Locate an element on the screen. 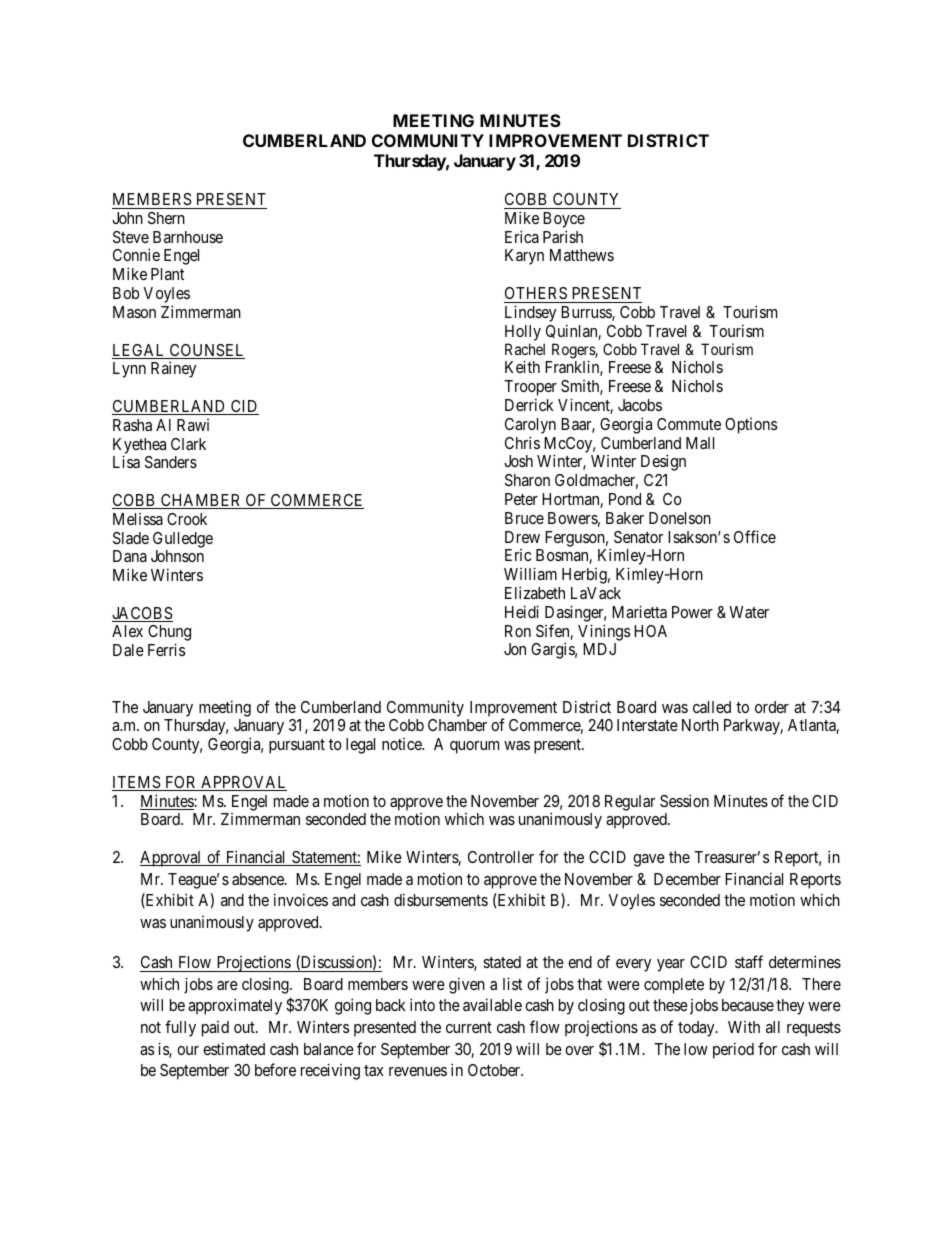  Barnhouse is located at coordinates (188, 237).
